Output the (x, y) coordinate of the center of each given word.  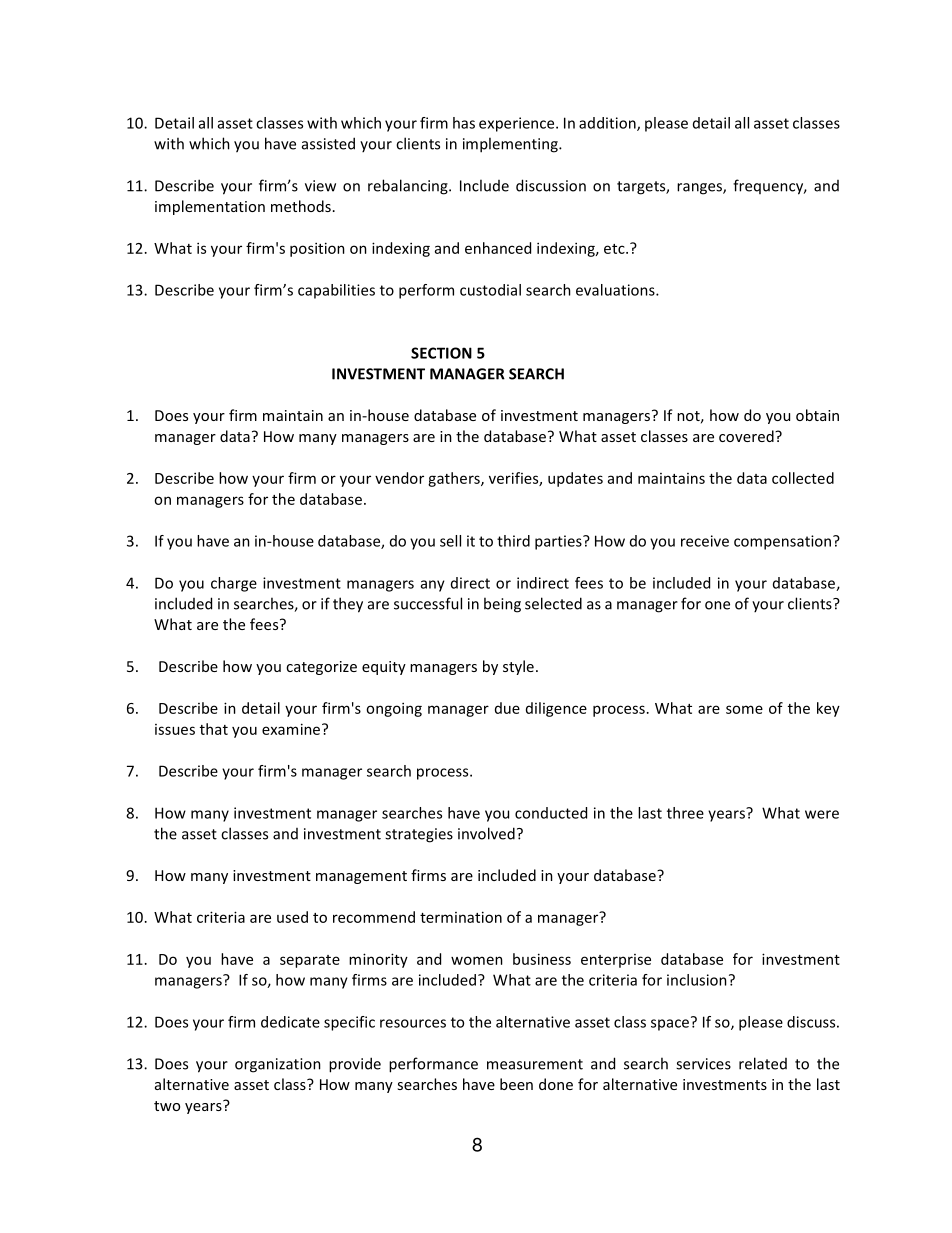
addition (608, 124)
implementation (210, 207)
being (502, 605)
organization (278, 1065)
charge (234, 584)
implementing (511, 145)
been (516, 1084)
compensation (784, 542)
